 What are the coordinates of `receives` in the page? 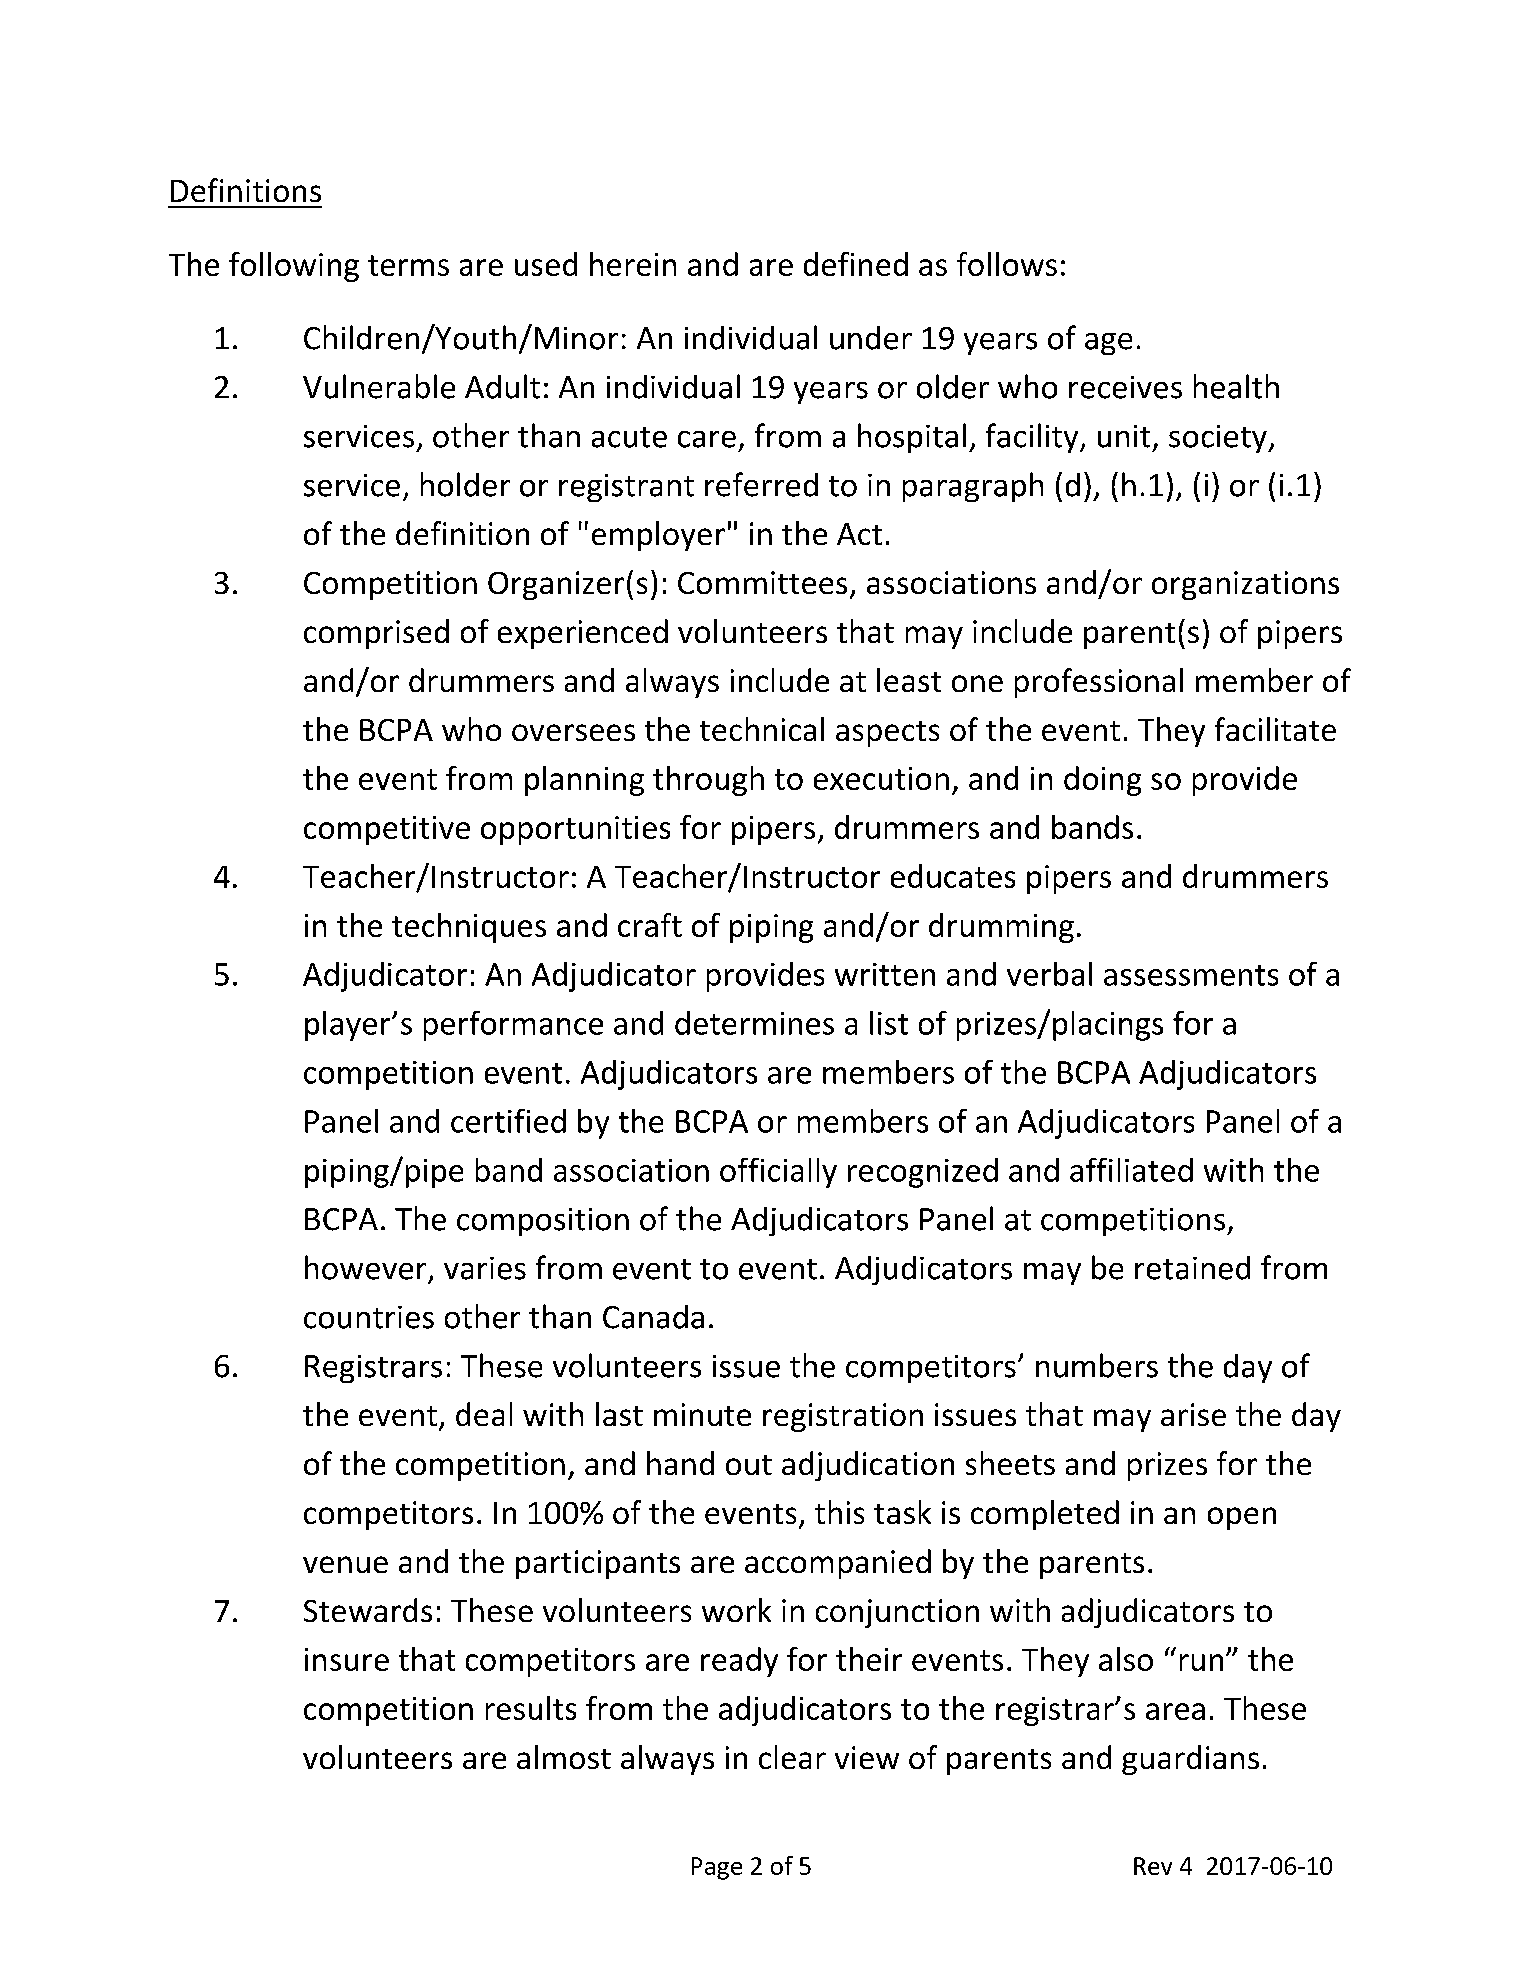 It's located at (1125, 387).
